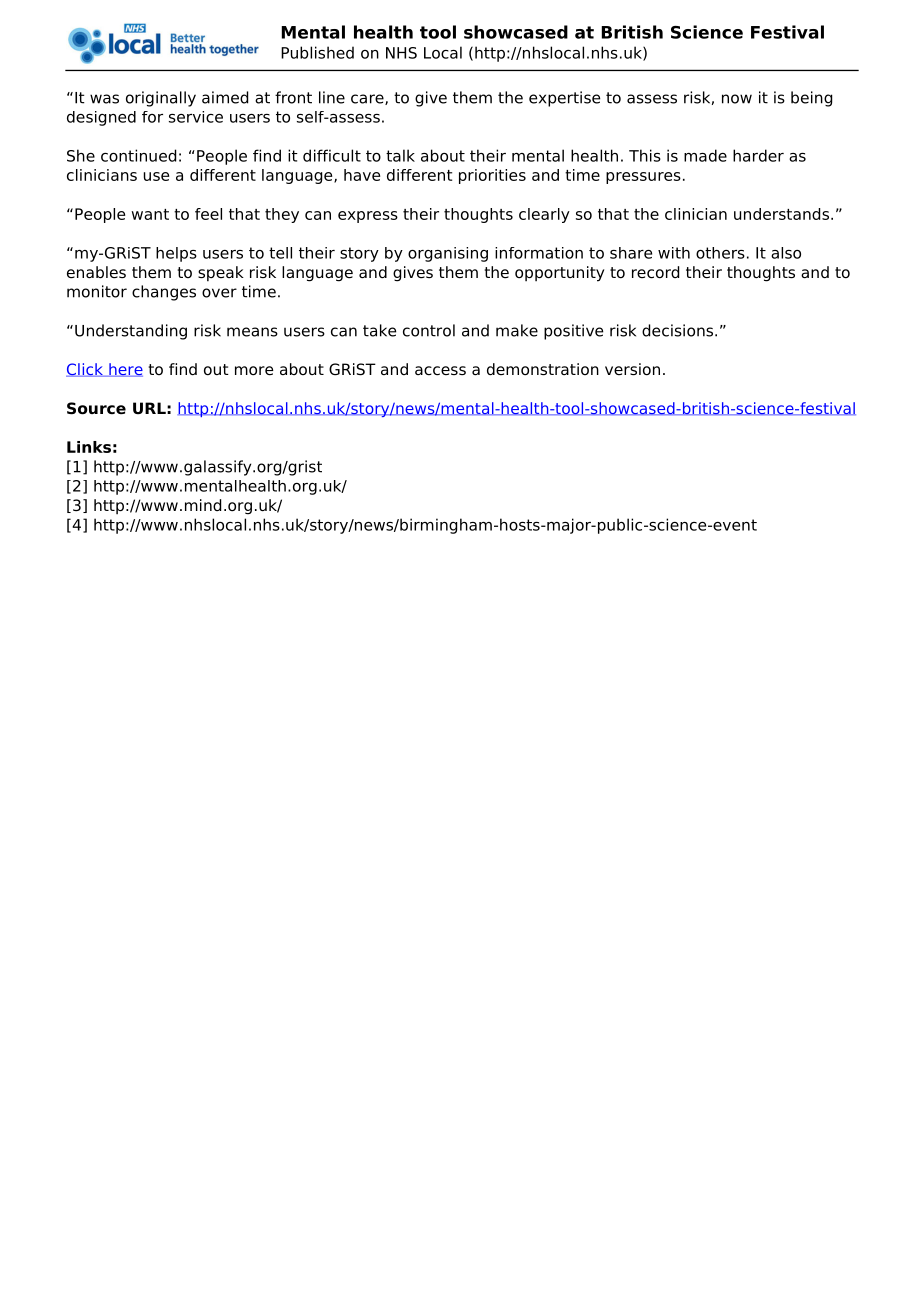 The image size is (924, 1308). What do you see at coordinates (150, 214) in the image?
I see `want` at bounding box center [150, 214].
